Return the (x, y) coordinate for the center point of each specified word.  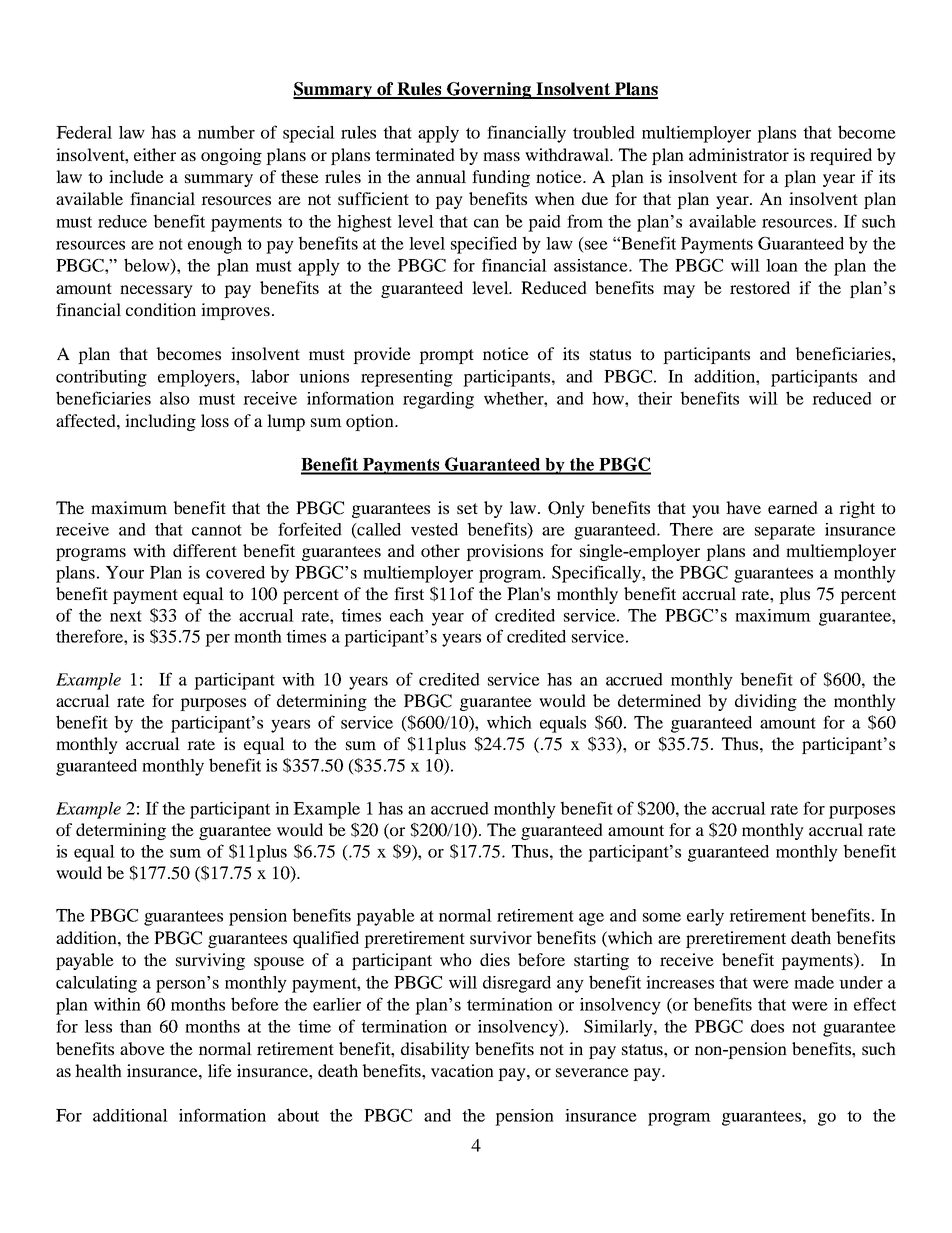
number (226, 132)
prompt (446, 356)
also (175, 398)
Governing (489, 90)
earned (793, 507)
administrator (739, 154)
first (409, 593)
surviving (210, 961)
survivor (501, 937)
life (220, 1070)
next (126, 616)
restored (760, 287)
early (705, 917)
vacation (462, 1070)
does (767, 1026)
